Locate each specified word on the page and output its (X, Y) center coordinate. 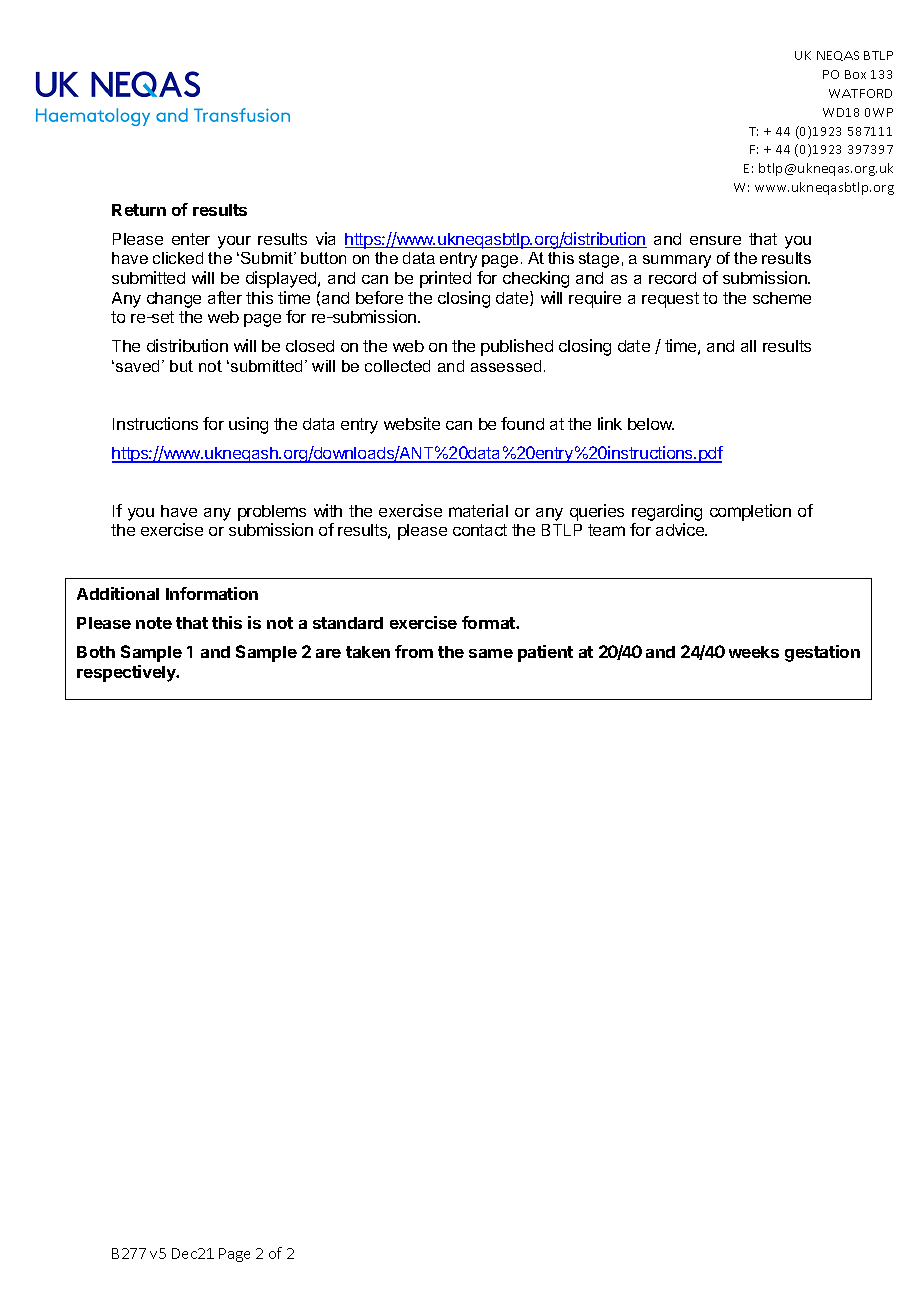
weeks (754, 652)
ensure (715, 240)
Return (139, 210)
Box (855, 74)
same (491, 653)
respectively (127, 673)
